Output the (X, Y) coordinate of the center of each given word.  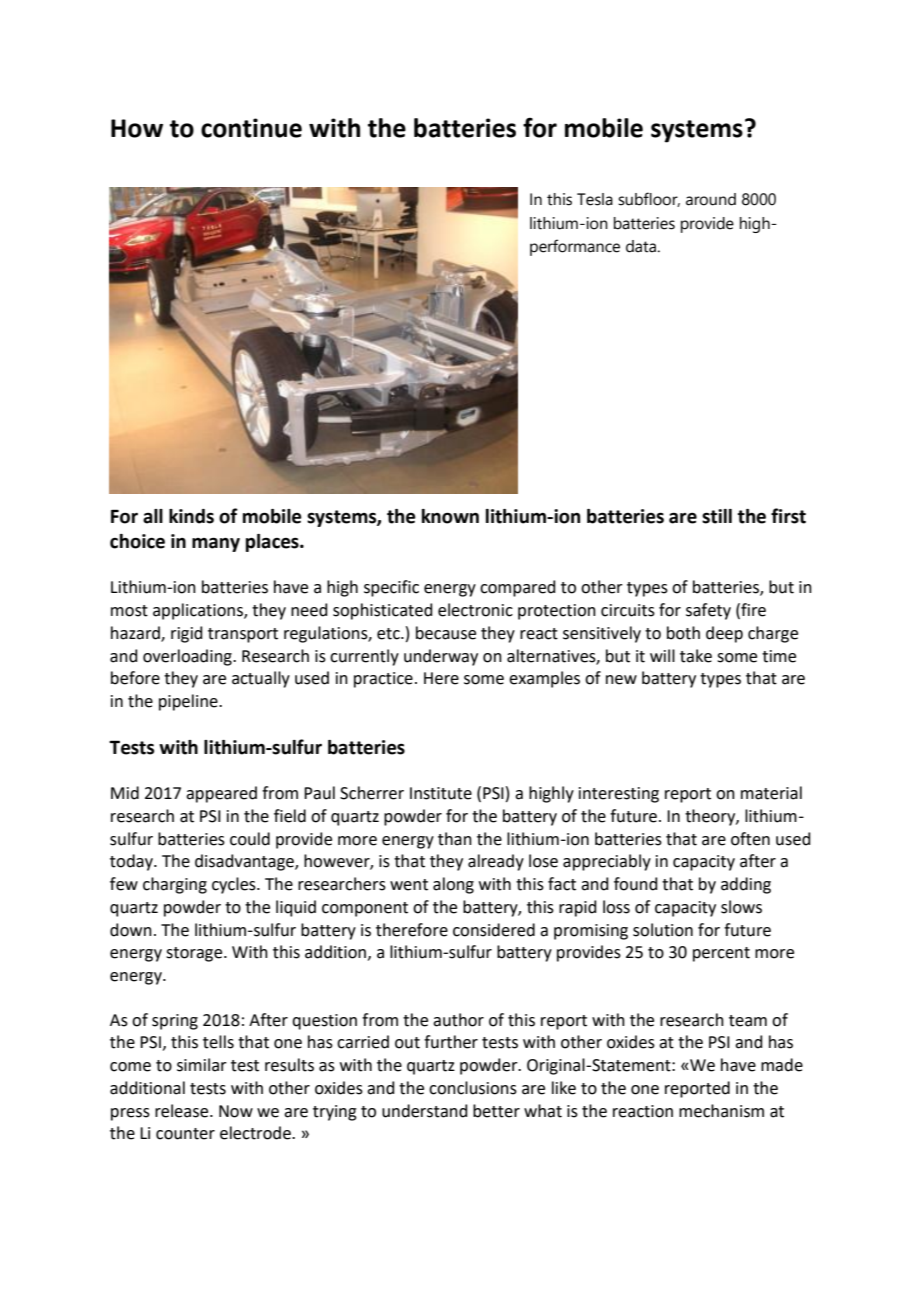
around (711, 199)
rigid (187, 634)
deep (724, 634)
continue (251, 128)
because (446, 633)
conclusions (473, 1088)
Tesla (595, 199)
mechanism (721, 1111)
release (183, 1111)
